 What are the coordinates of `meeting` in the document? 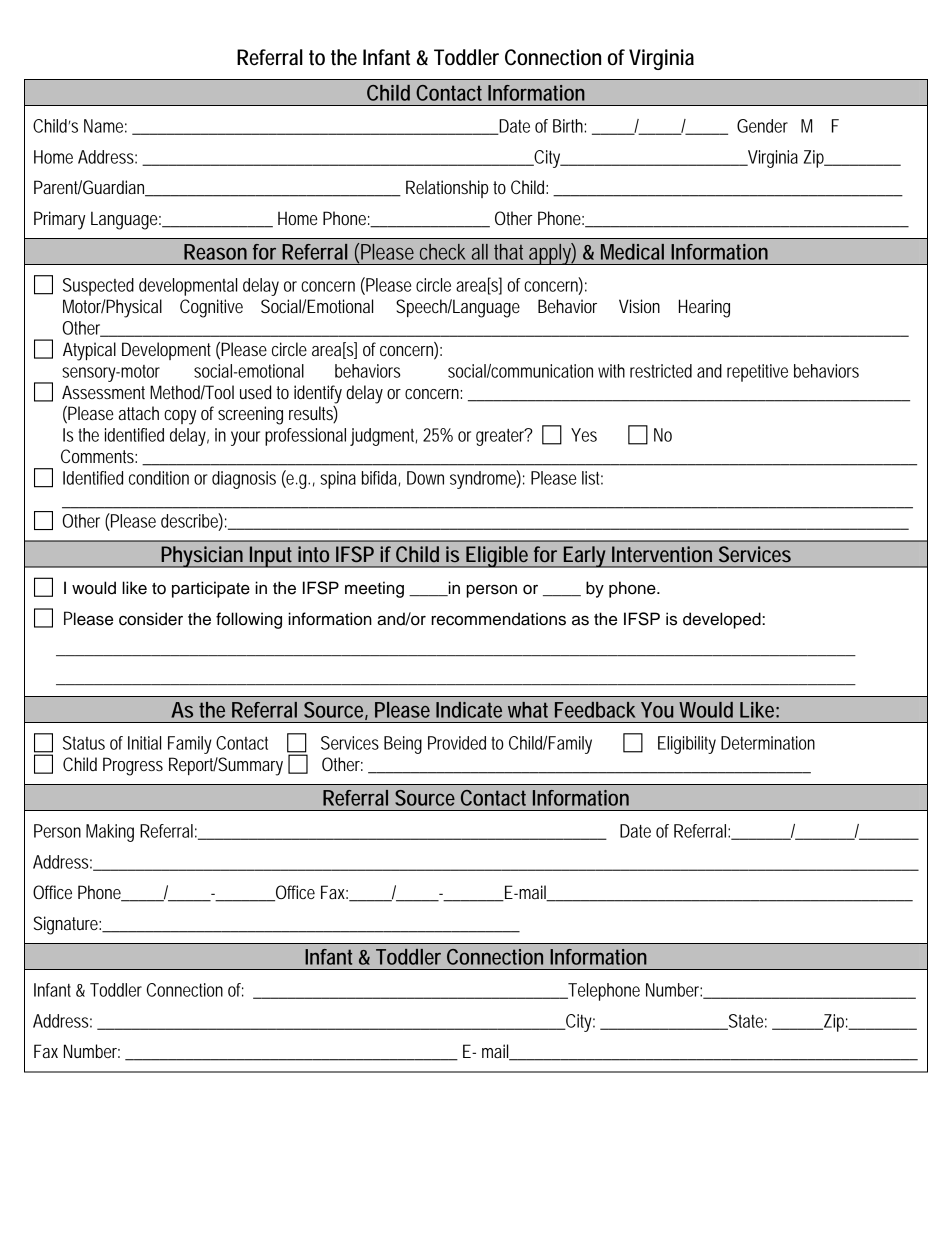 It's located at (374, 589).
